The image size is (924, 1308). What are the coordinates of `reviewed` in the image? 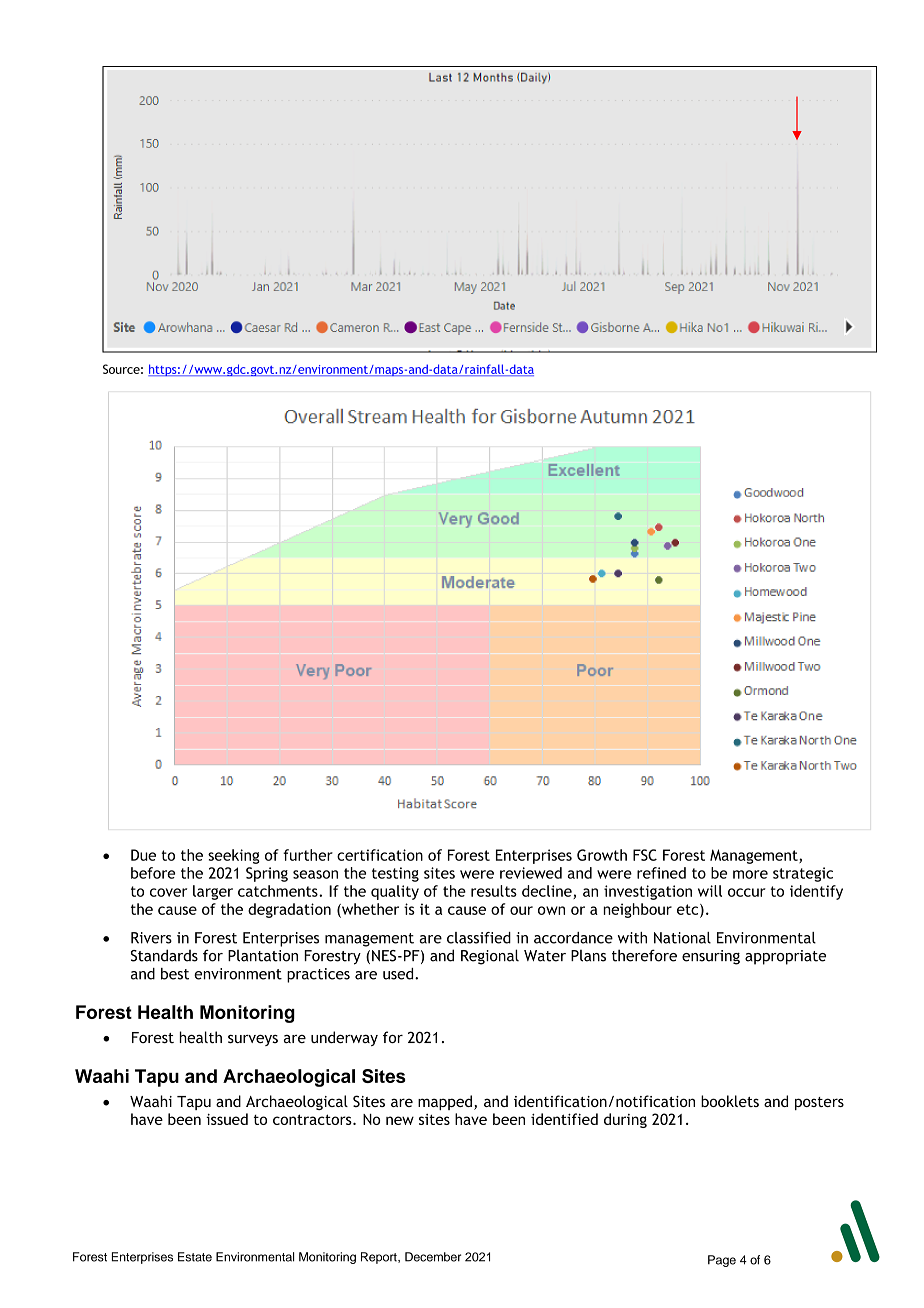 It's located at (531, 873).
